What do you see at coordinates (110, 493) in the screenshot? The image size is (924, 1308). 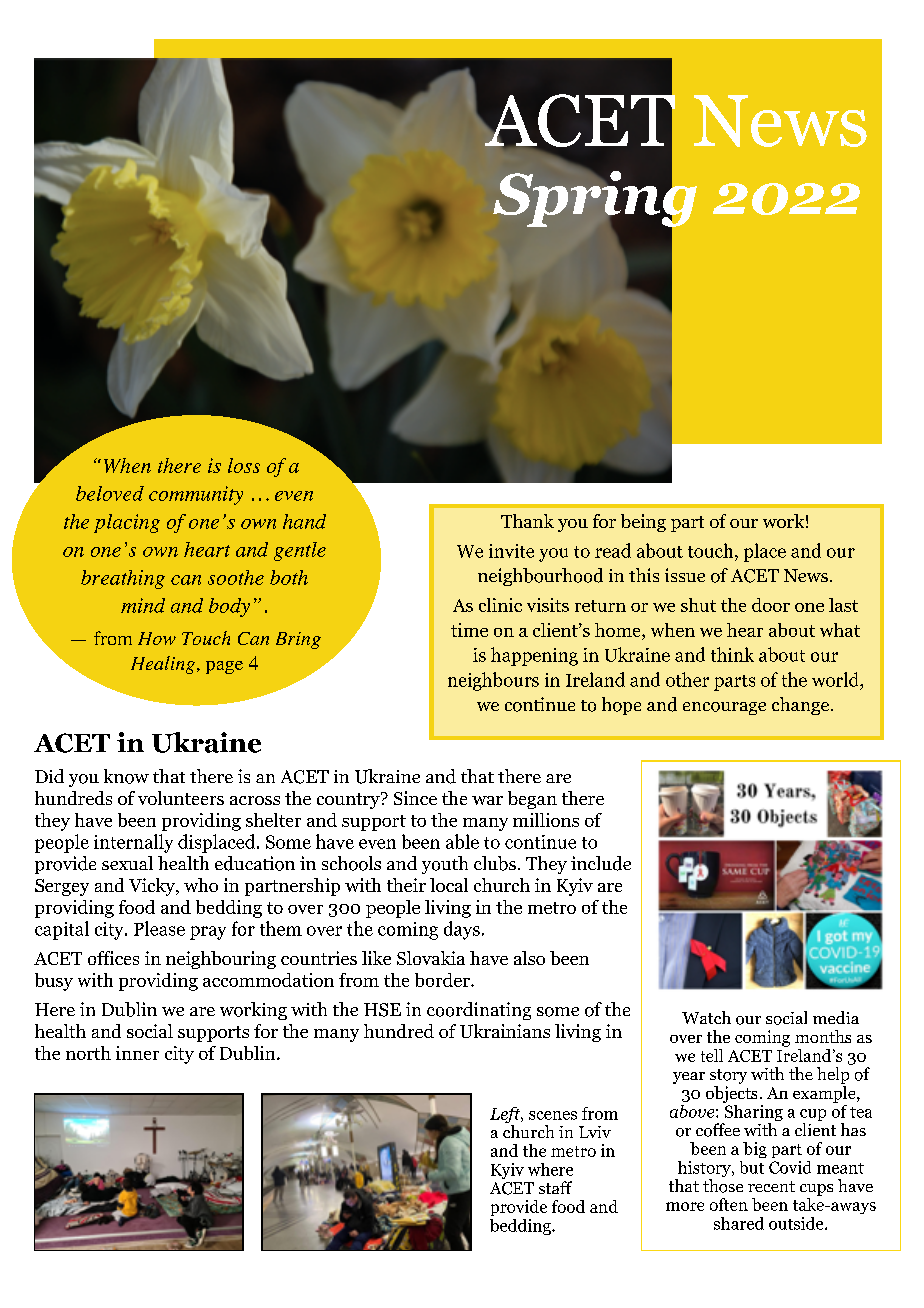 I see `beloved` at bounding box center [110, 493].
